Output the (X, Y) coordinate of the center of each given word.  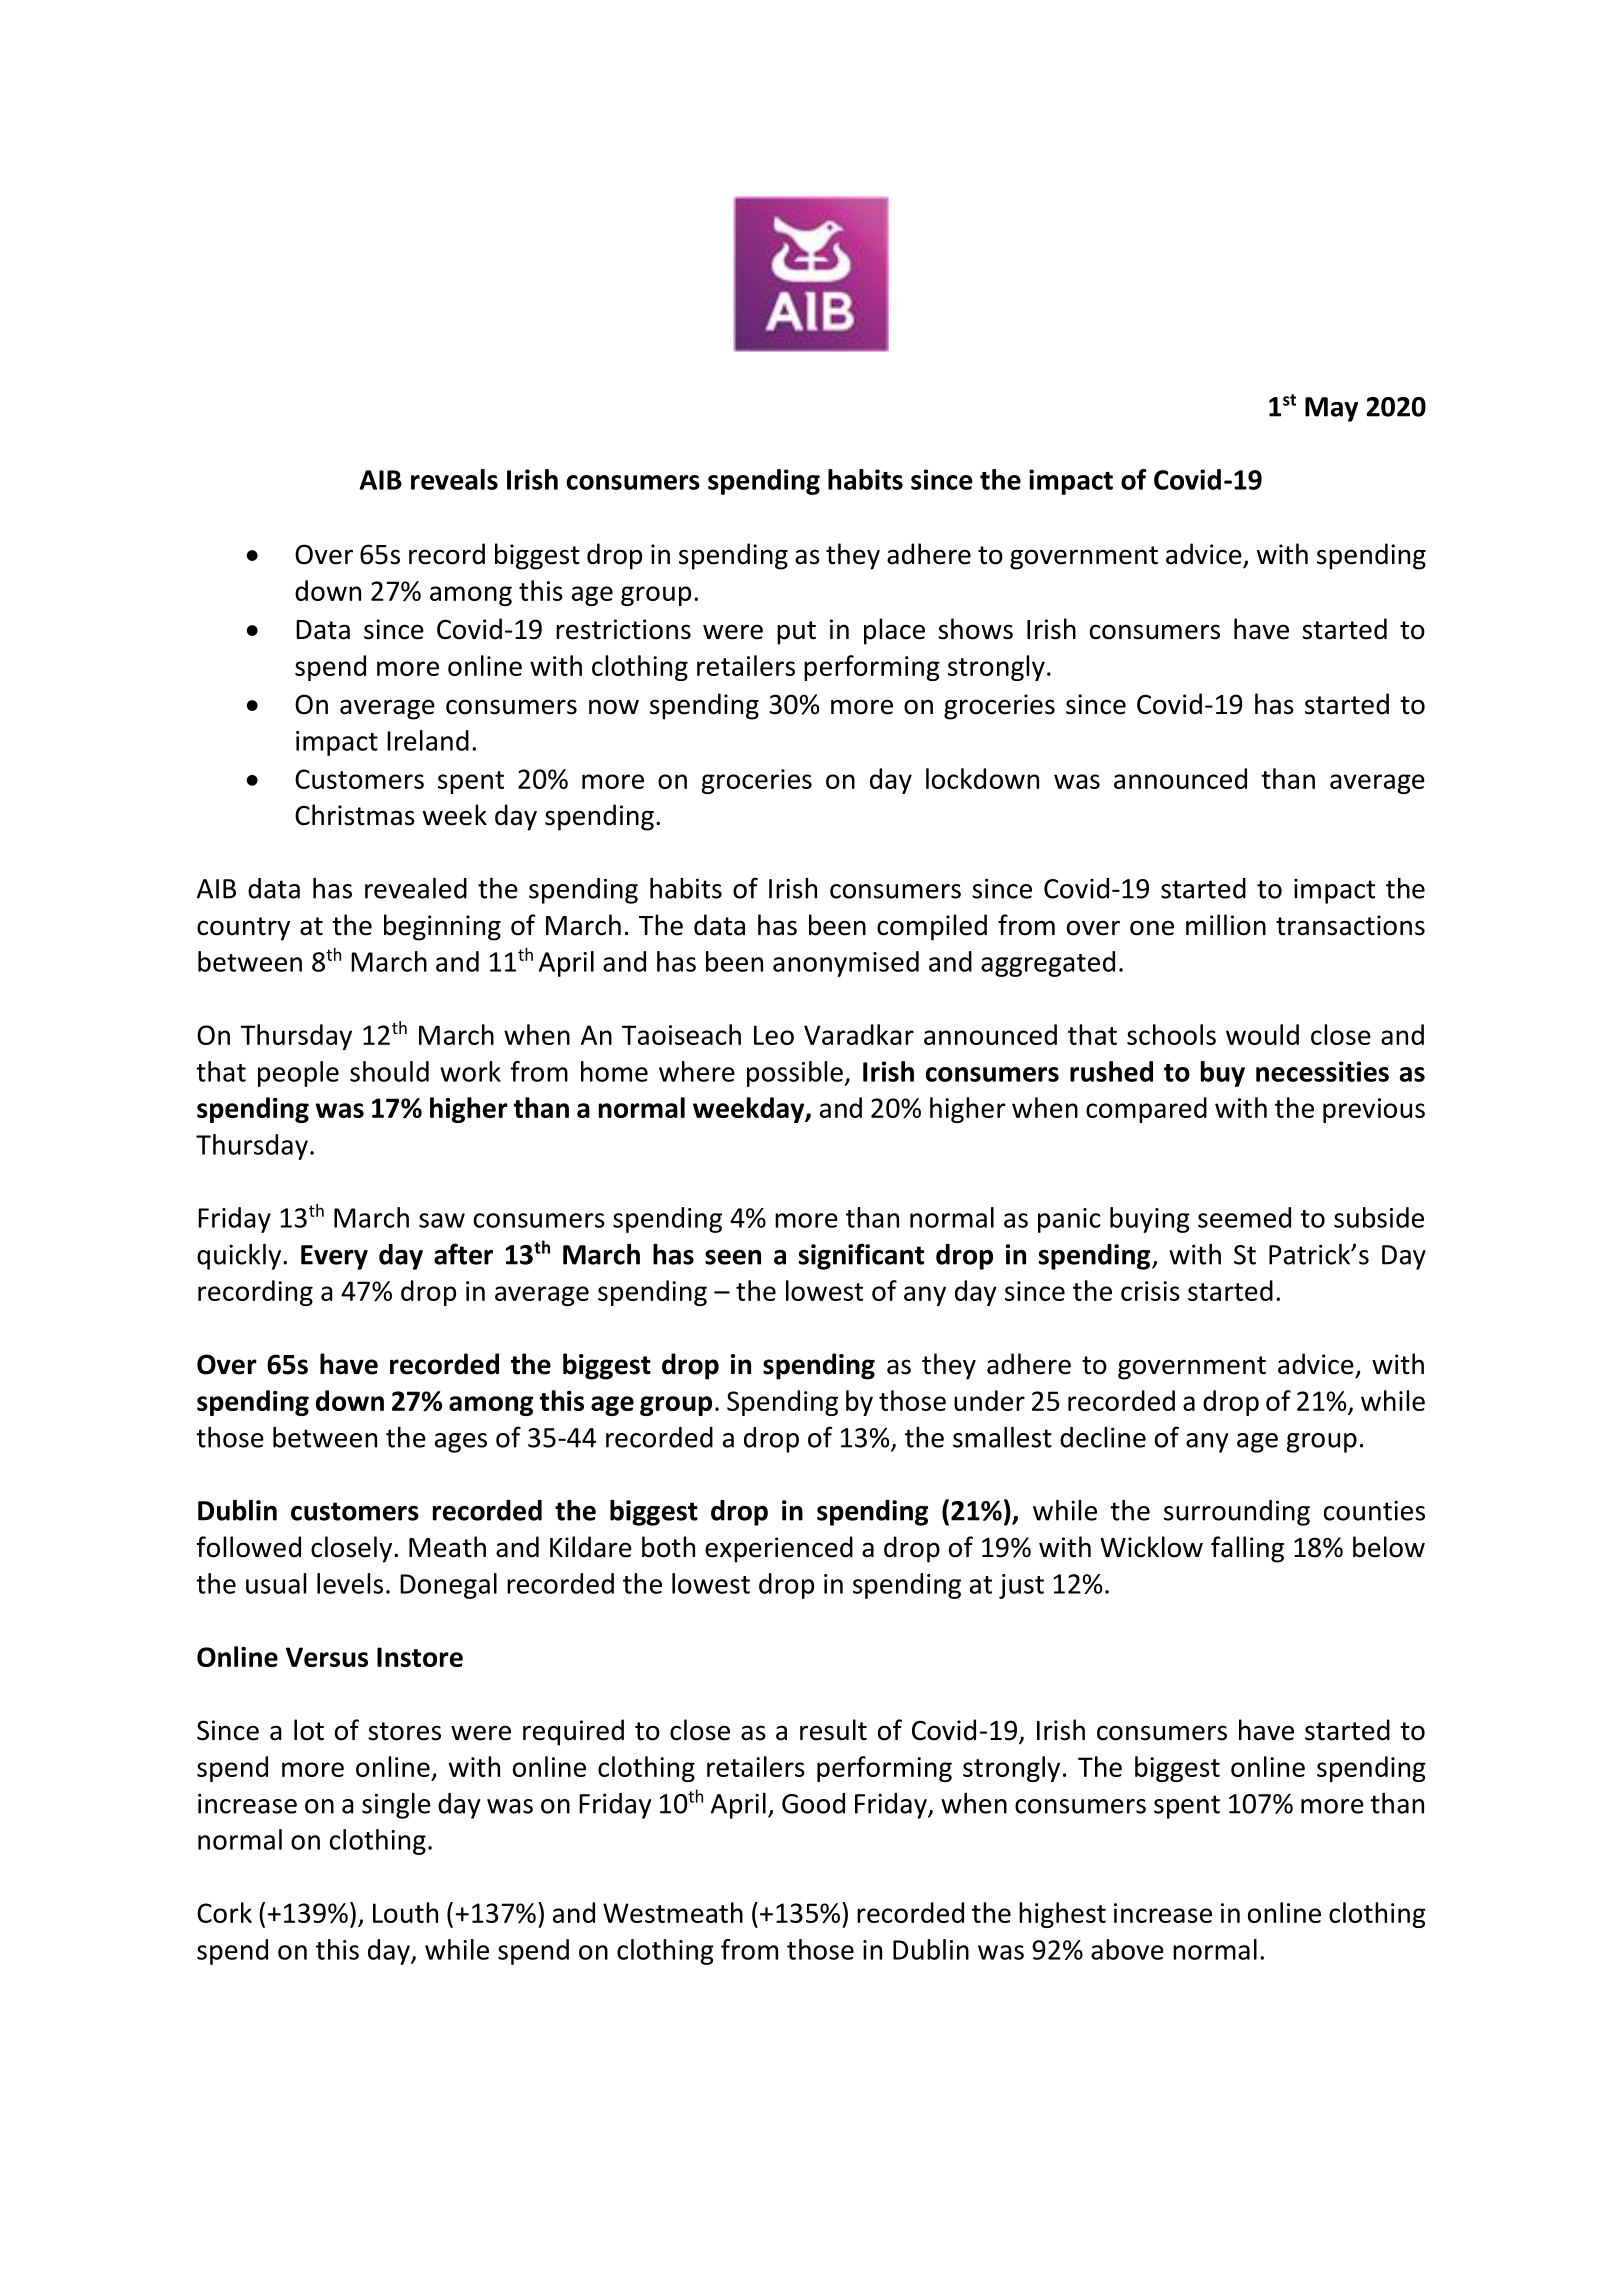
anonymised (846, 964)
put (796, 633)
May (1331, 409)
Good (813, 1803)
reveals (454, 479)
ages (461, 1443)
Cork (224, 1912)
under (989, 1400)
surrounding (1237, 1513)
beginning (442, 927)
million (1226, 925)
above (1127, 1949)
